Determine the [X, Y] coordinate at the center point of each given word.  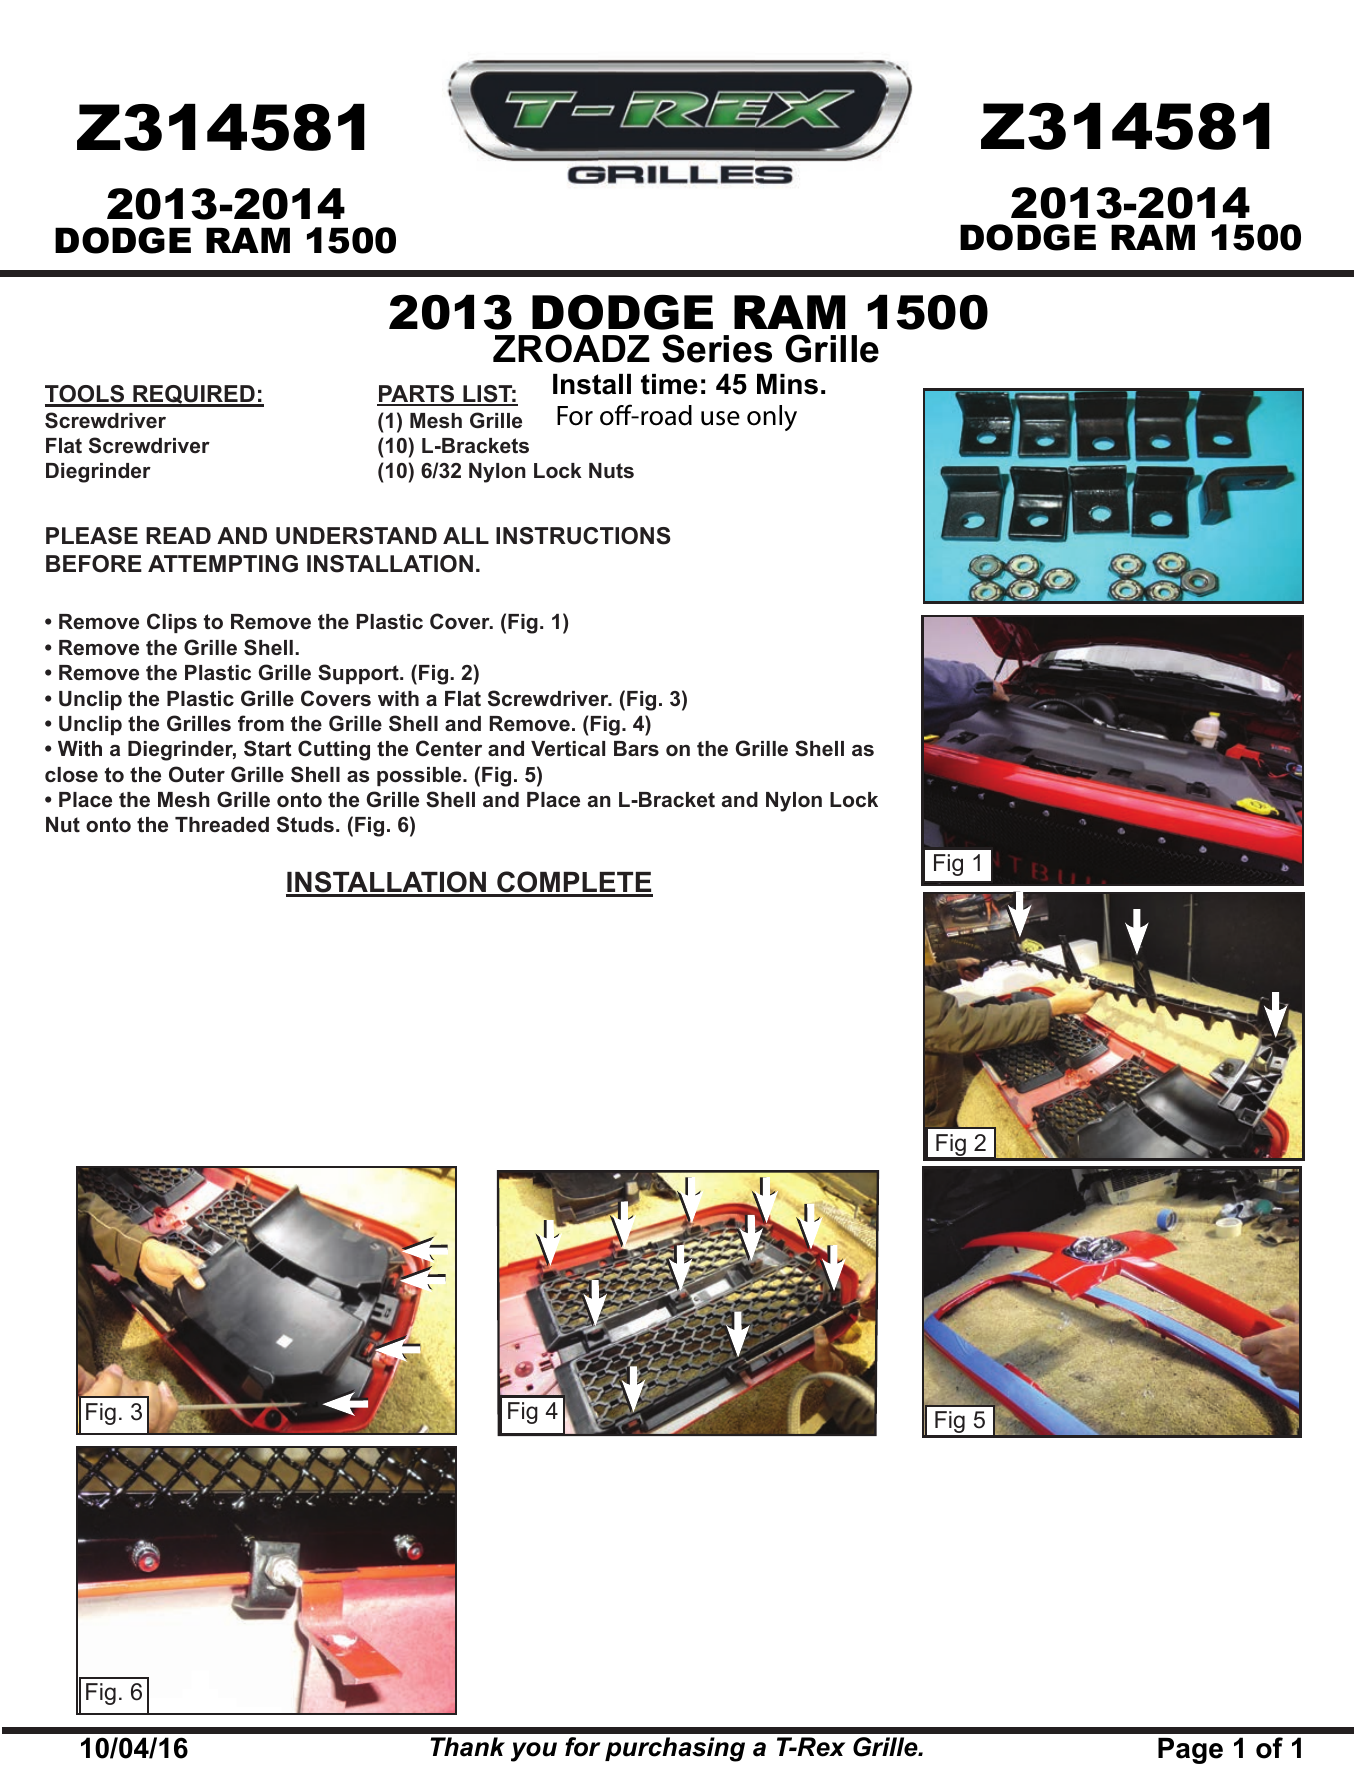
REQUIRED [194, 396]
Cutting [334, 750]
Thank [467, 1747]
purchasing [675, 1749]
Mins [787, 384]
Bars [636, 749]
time [669, 384]
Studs [305, 824]
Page [1190, 1751]
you [534, 1752]
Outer [197, 774]
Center [449, 748]
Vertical [568, 749]
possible [420, 776]
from [261, 723]
